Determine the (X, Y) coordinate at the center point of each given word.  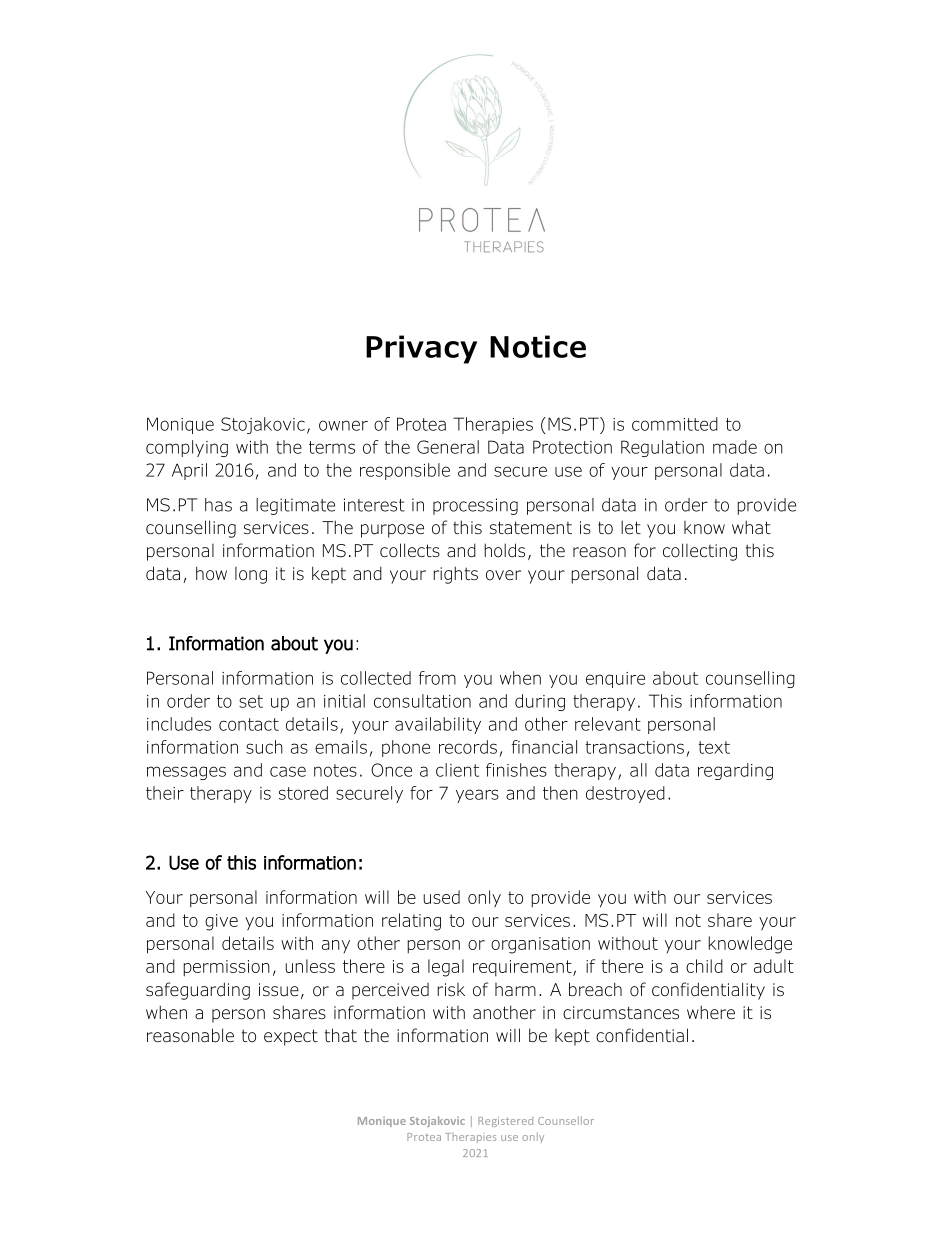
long (251, 575)
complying (187, 448)
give (221, 922)
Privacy (421, 349)
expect (291, 1037)
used (441, 897)
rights (455, 575)
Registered (505, 1122)
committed (675, 424)
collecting (700, 552)
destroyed (625, 794)
